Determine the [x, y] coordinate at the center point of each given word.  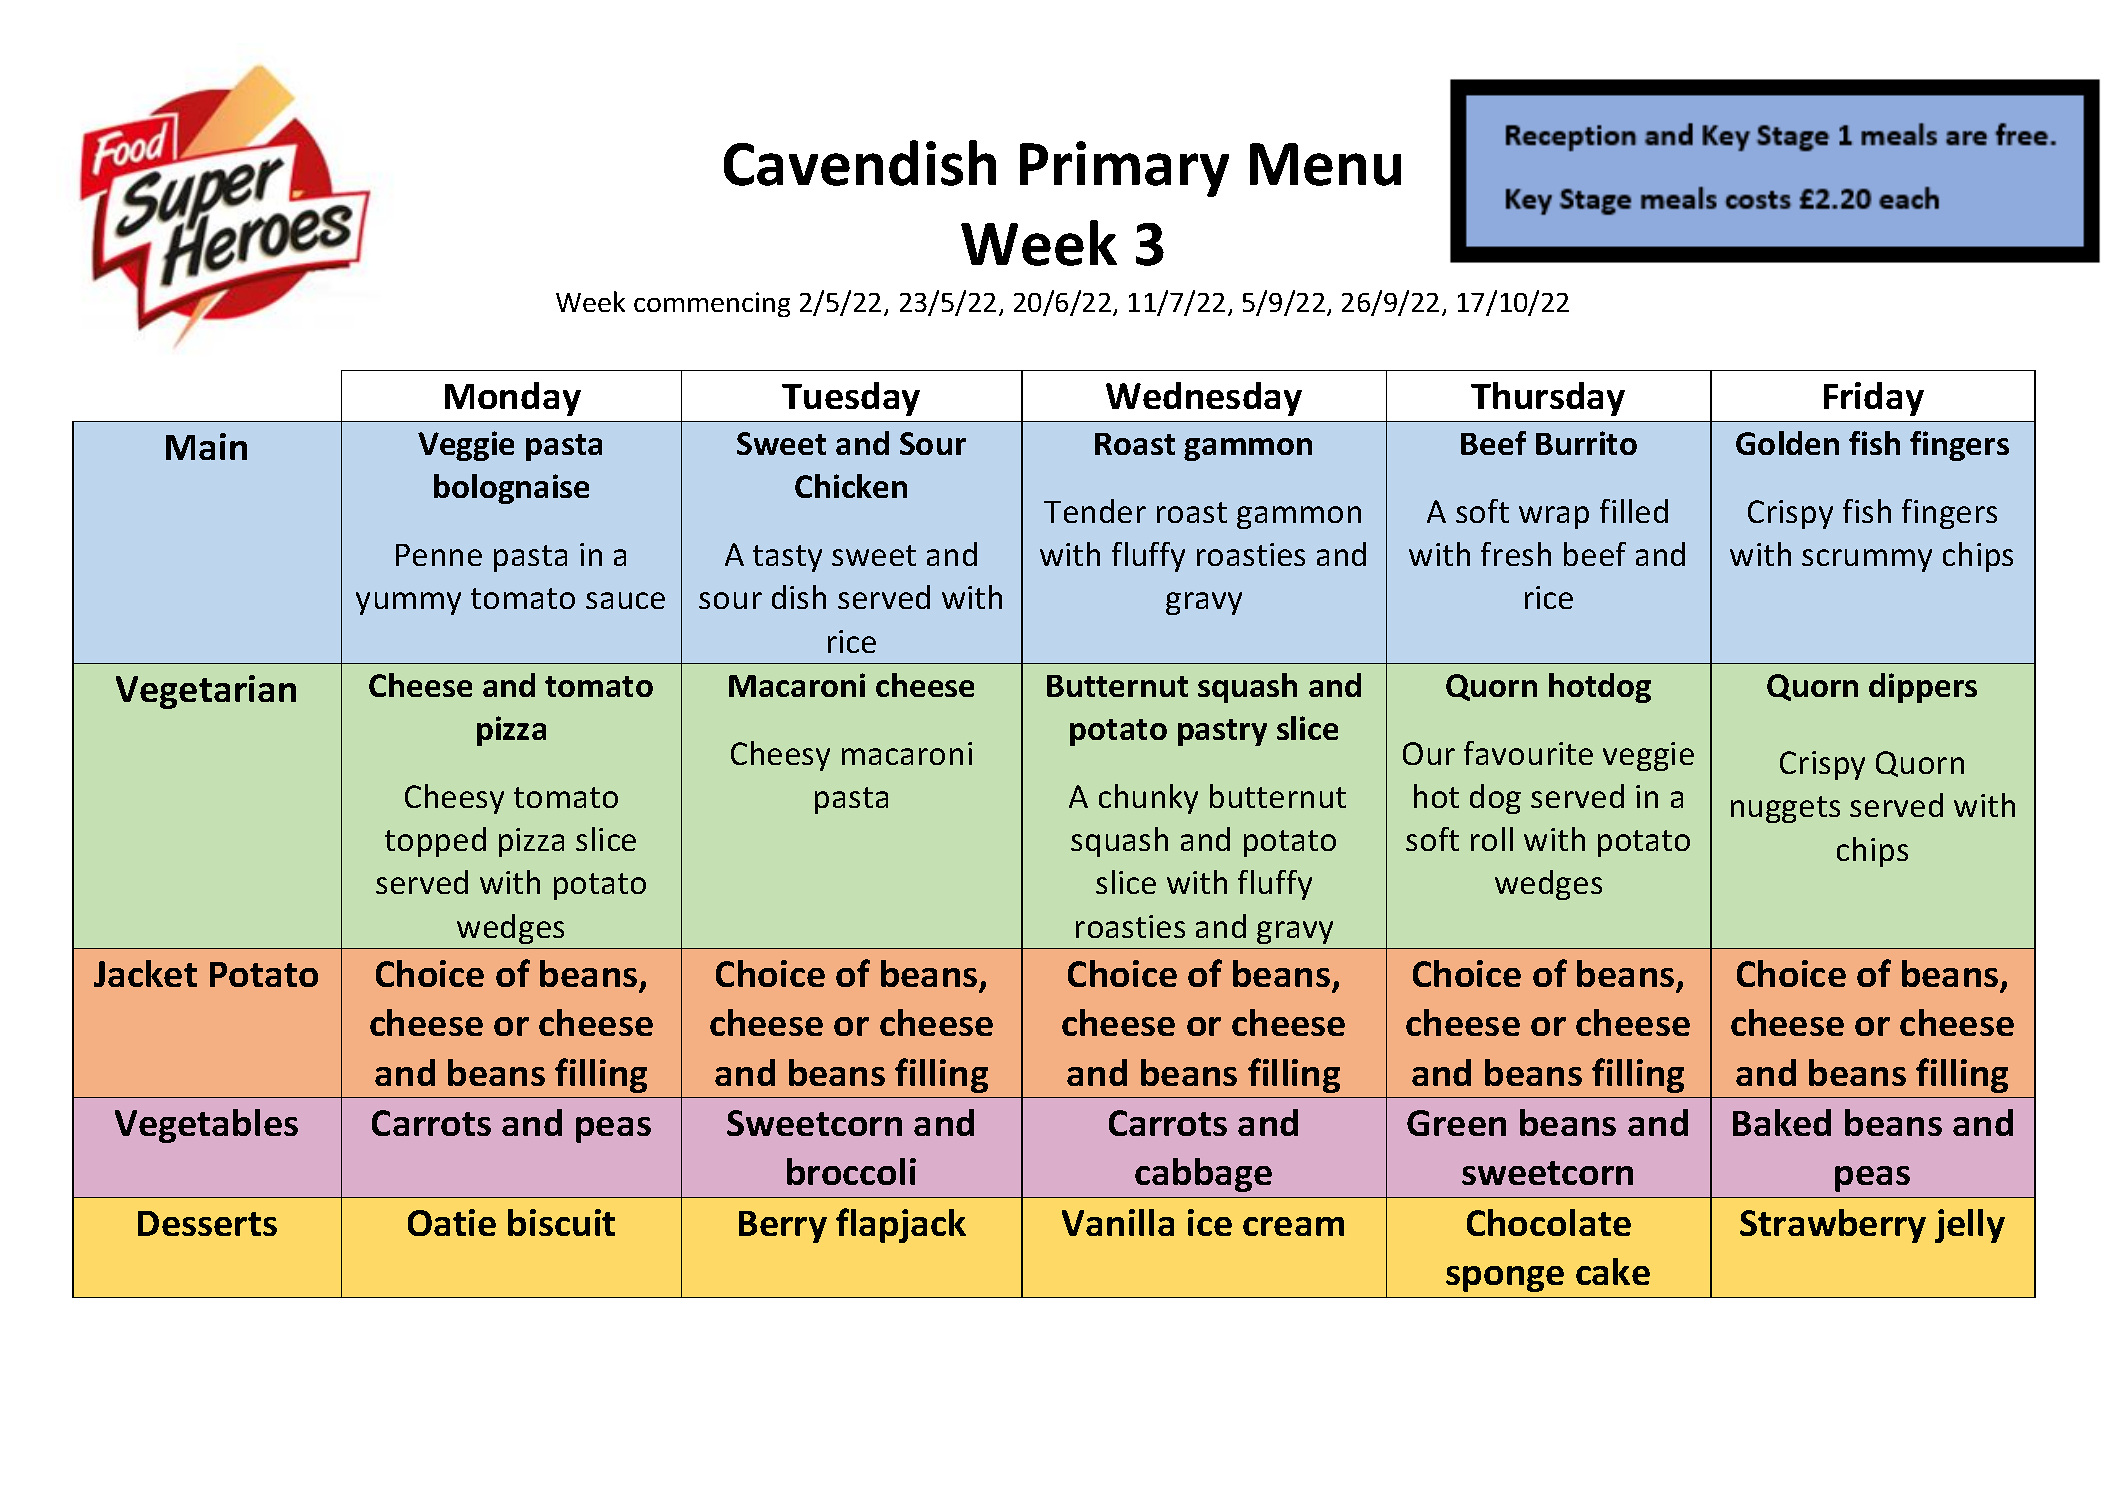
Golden [1787, 443]
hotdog [1600, 688]
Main [206, 446]
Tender [1095, 511]
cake [1613, 1271]
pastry [1222, 732]
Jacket [145, 973]
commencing [712, 304]
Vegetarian [206, 692]
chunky [1148, 799]
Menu [1325, 164]
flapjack [901, 1225]
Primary [1124, 169]
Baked [1782, 1122]
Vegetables [206, 1126]
